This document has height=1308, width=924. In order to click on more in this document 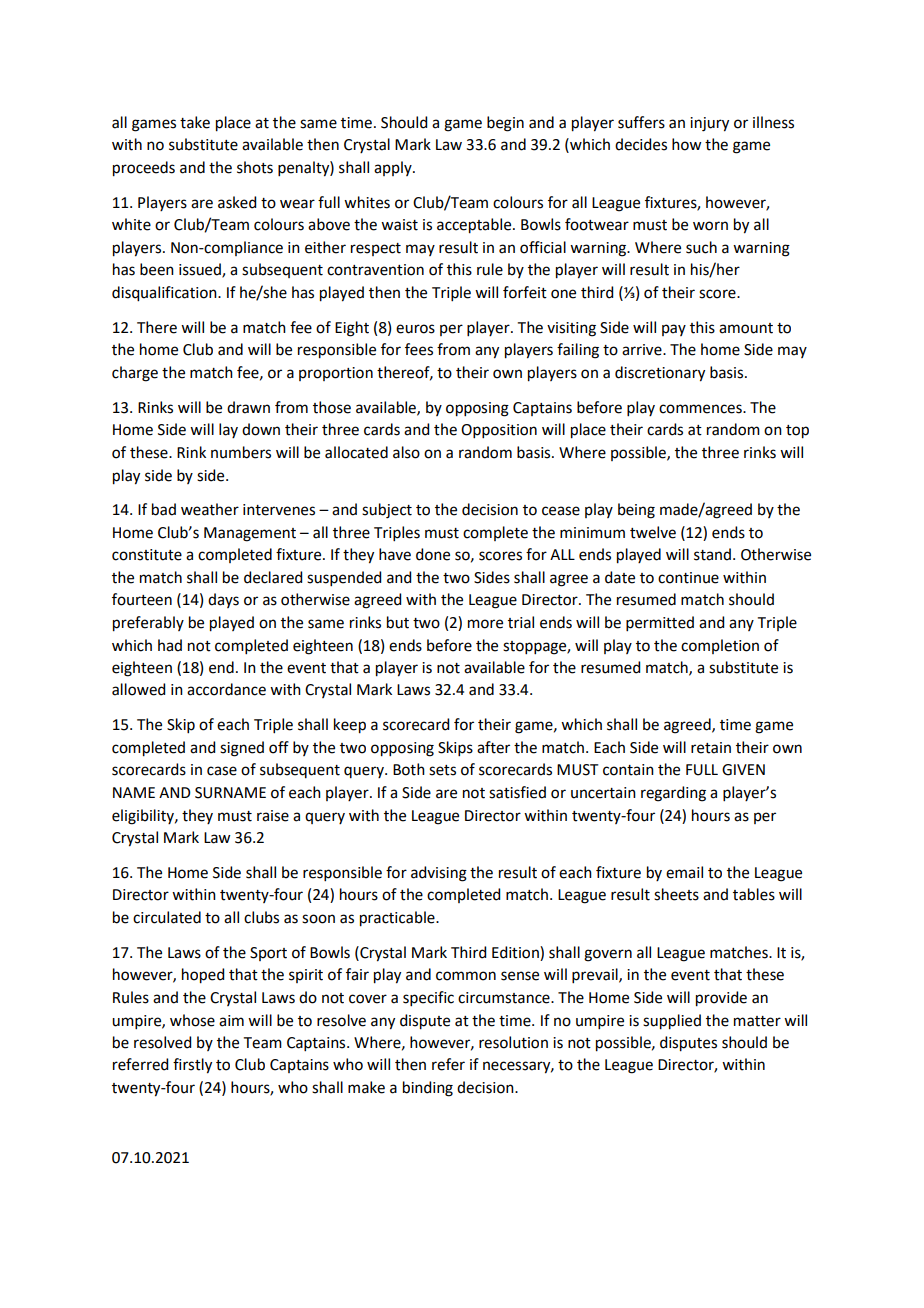, I will do `click(485, 624)`.
